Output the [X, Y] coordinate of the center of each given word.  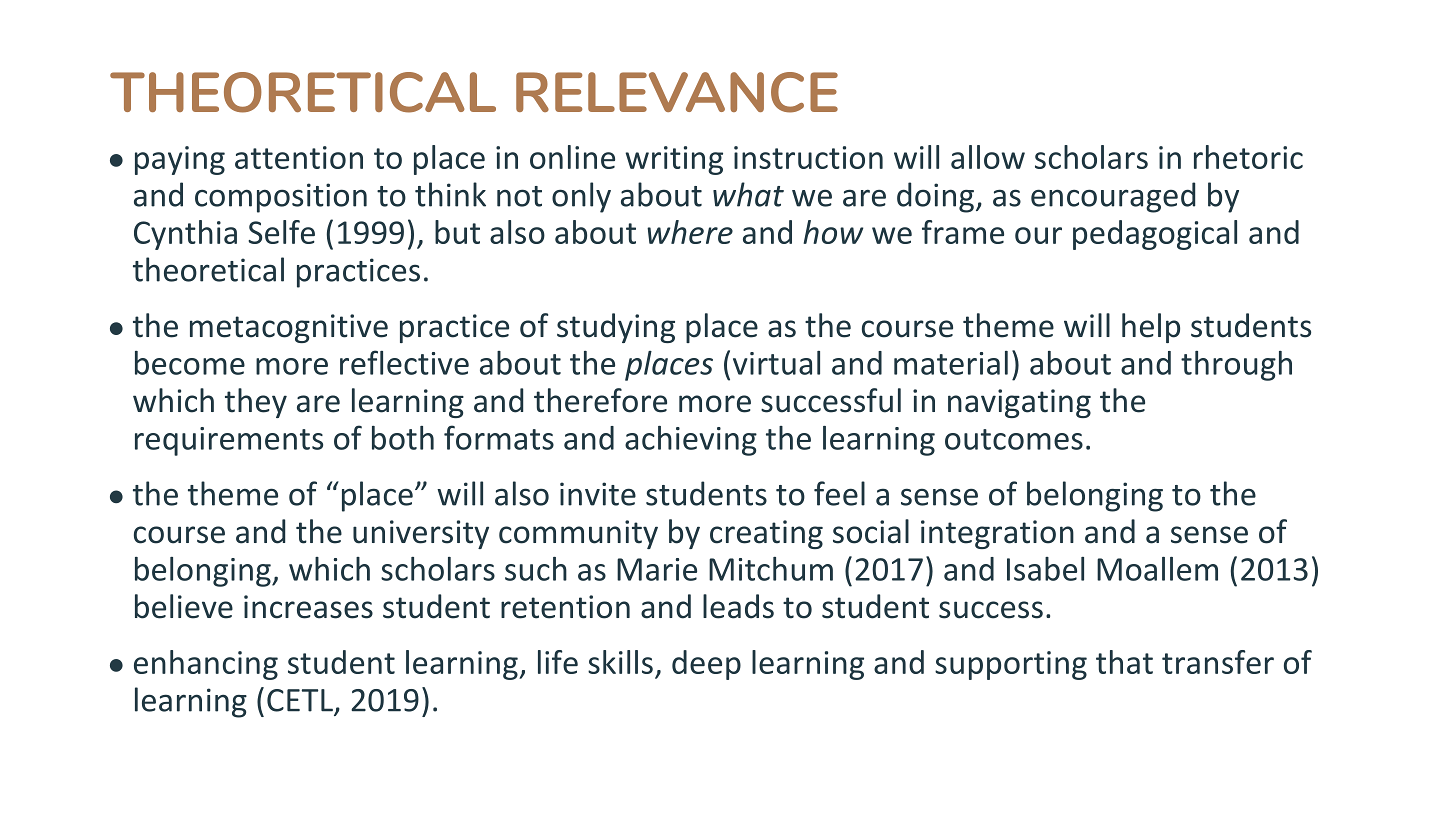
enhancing [206, 665]
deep [706, 665]
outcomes [1014, 439]
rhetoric [1248, 157]
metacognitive [289, 328]
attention [299, 157]
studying [616, 328]
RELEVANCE [677, 92]
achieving [691, 441]
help [1151, 328]
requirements [229, 441]
